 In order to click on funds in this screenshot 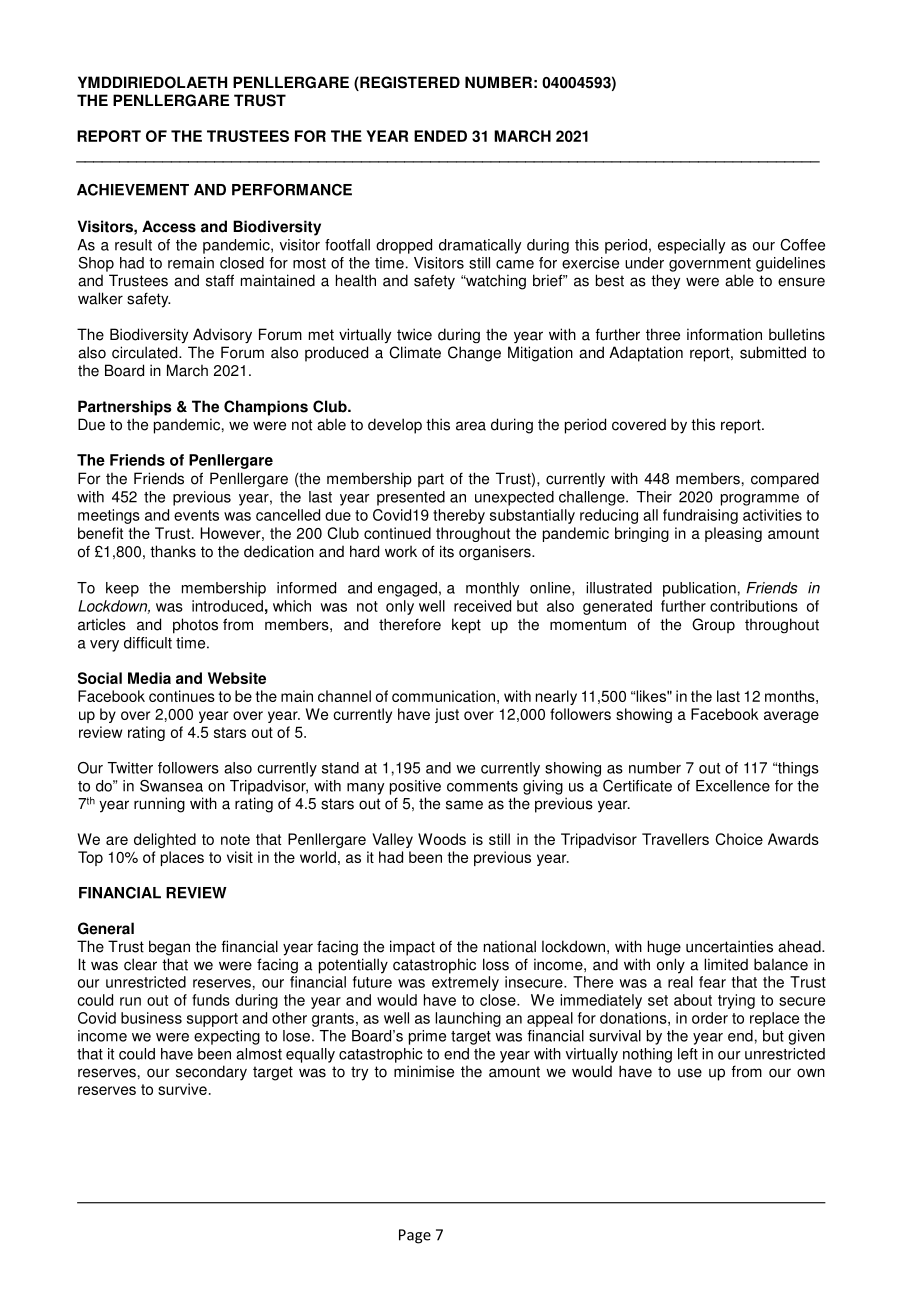, I will do `click(211, 1000)`.
